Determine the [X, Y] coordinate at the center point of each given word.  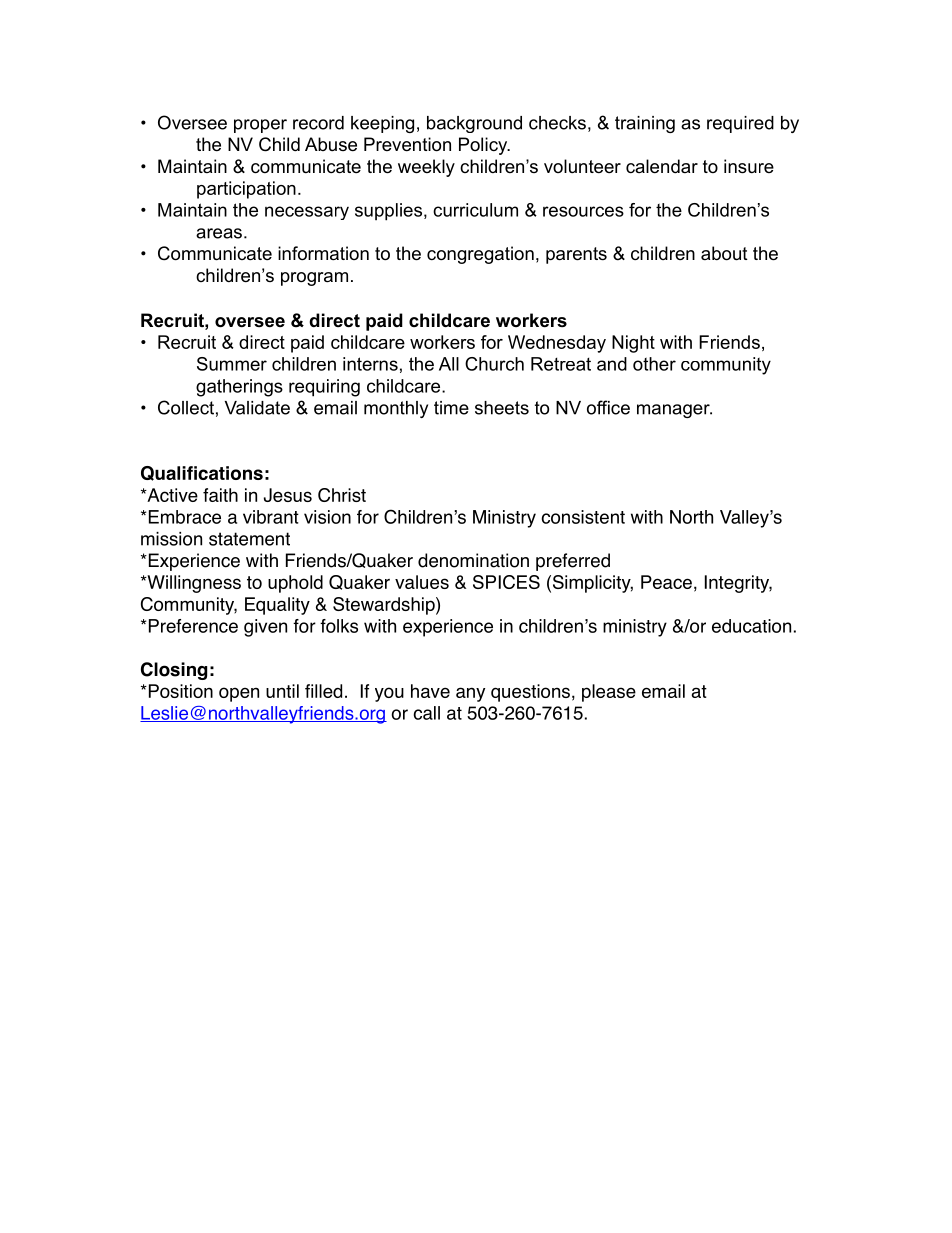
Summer [232, 364]
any [470, 694]
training [645, 124]
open [239, 694]
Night [633, 344]
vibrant [271, 517]
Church [494, 364]
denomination [473, 560]
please [609, 693]
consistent [583, 517]
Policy [484, 146]
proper [260, 126]
